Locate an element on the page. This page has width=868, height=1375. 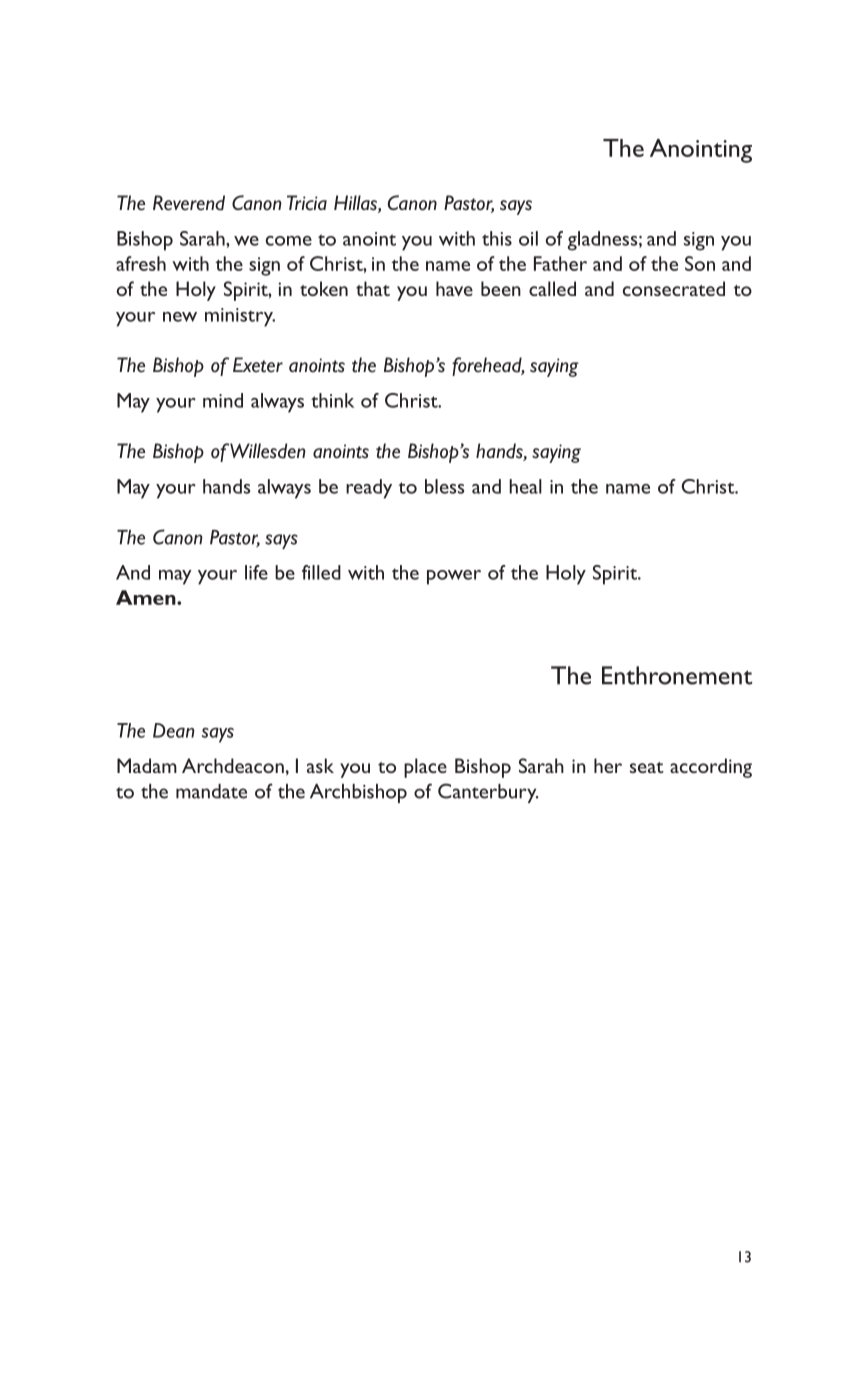
bless is located at coordinates (444, 486).
